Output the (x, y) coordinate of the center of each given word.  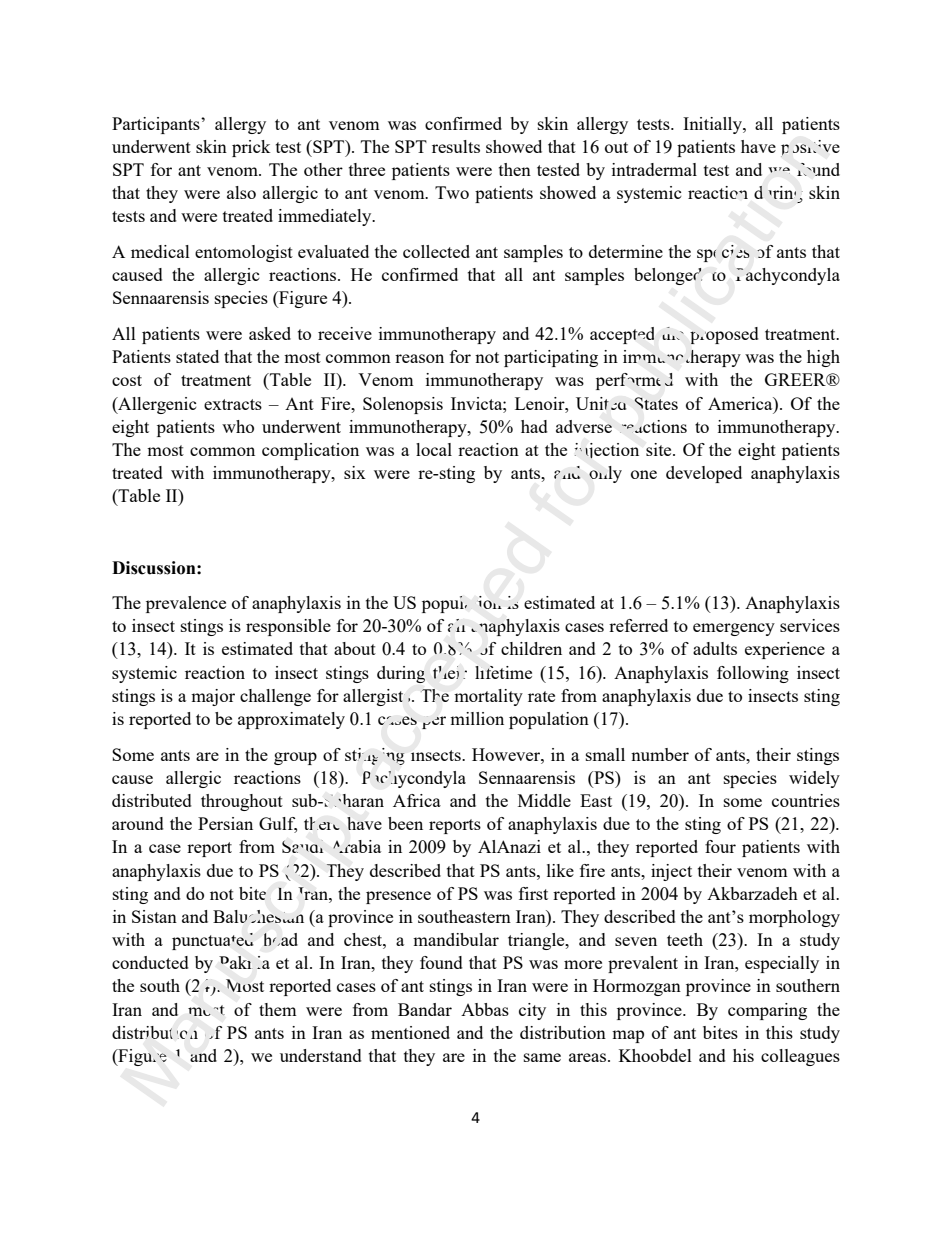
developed (704, 474)
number (660, 754)
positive (810, 148)
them (278, 1009)
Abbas (485, 1009)
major (213, 697)
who (238, 426)
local (434, 449)
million (477, 718)
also (241, 192)
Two (452, 192)
